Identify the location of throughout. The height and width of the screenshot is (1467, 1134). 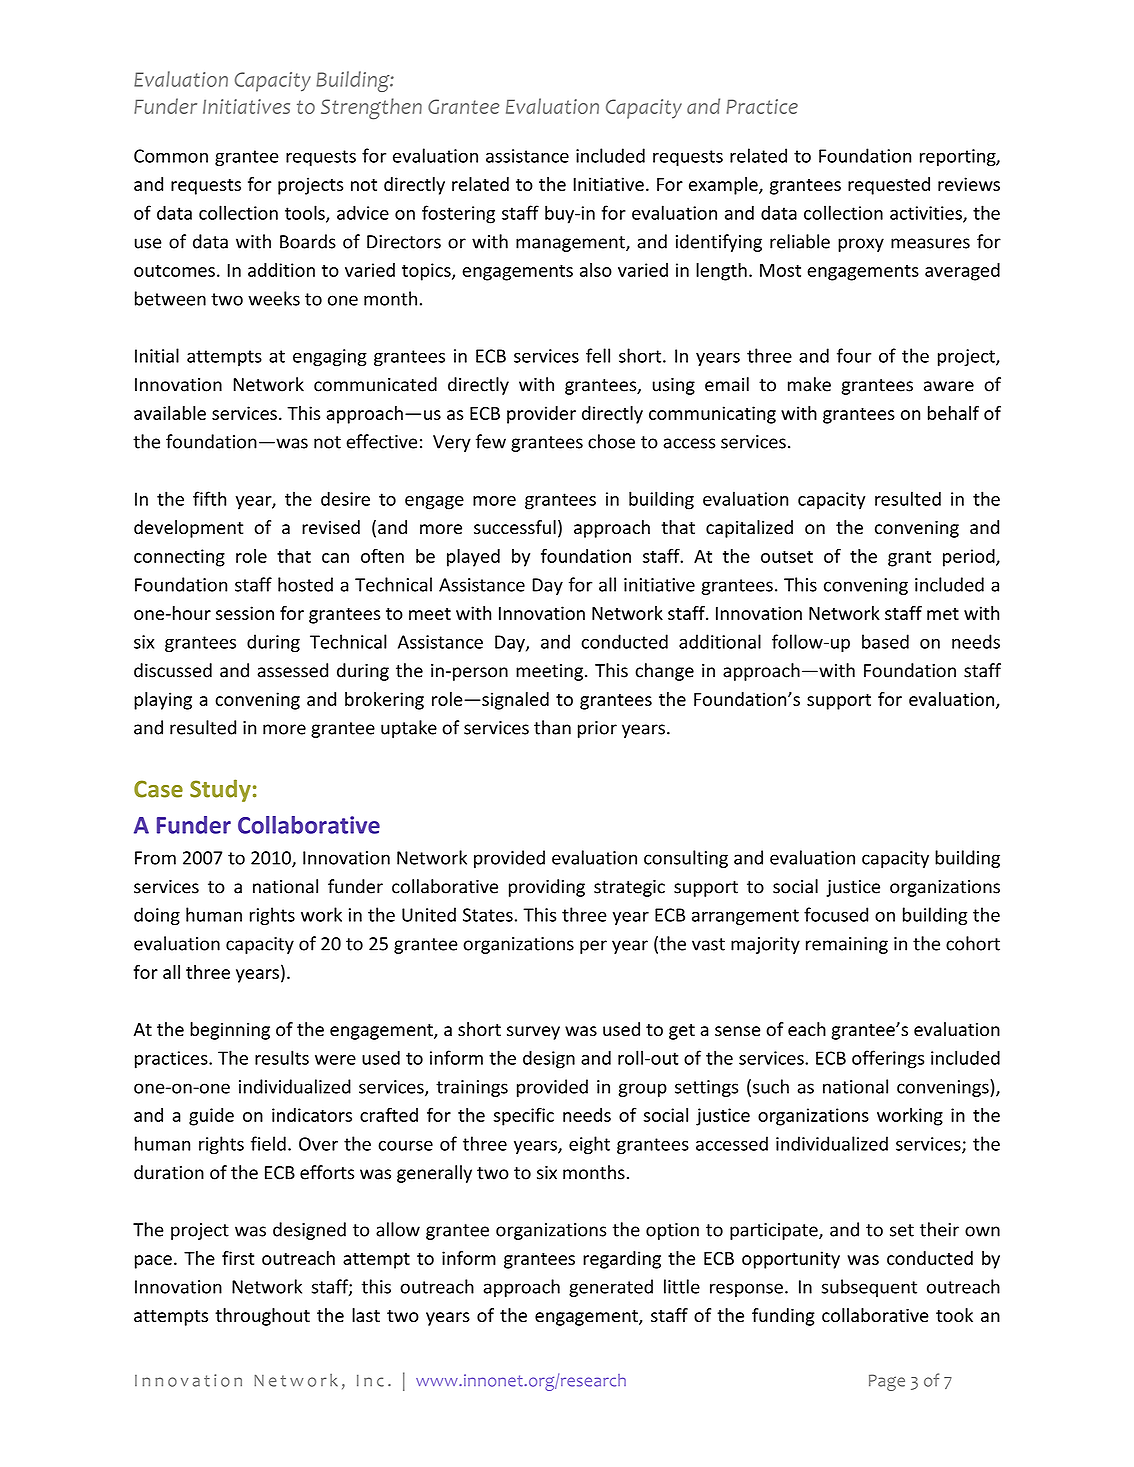
(262, 1317).
